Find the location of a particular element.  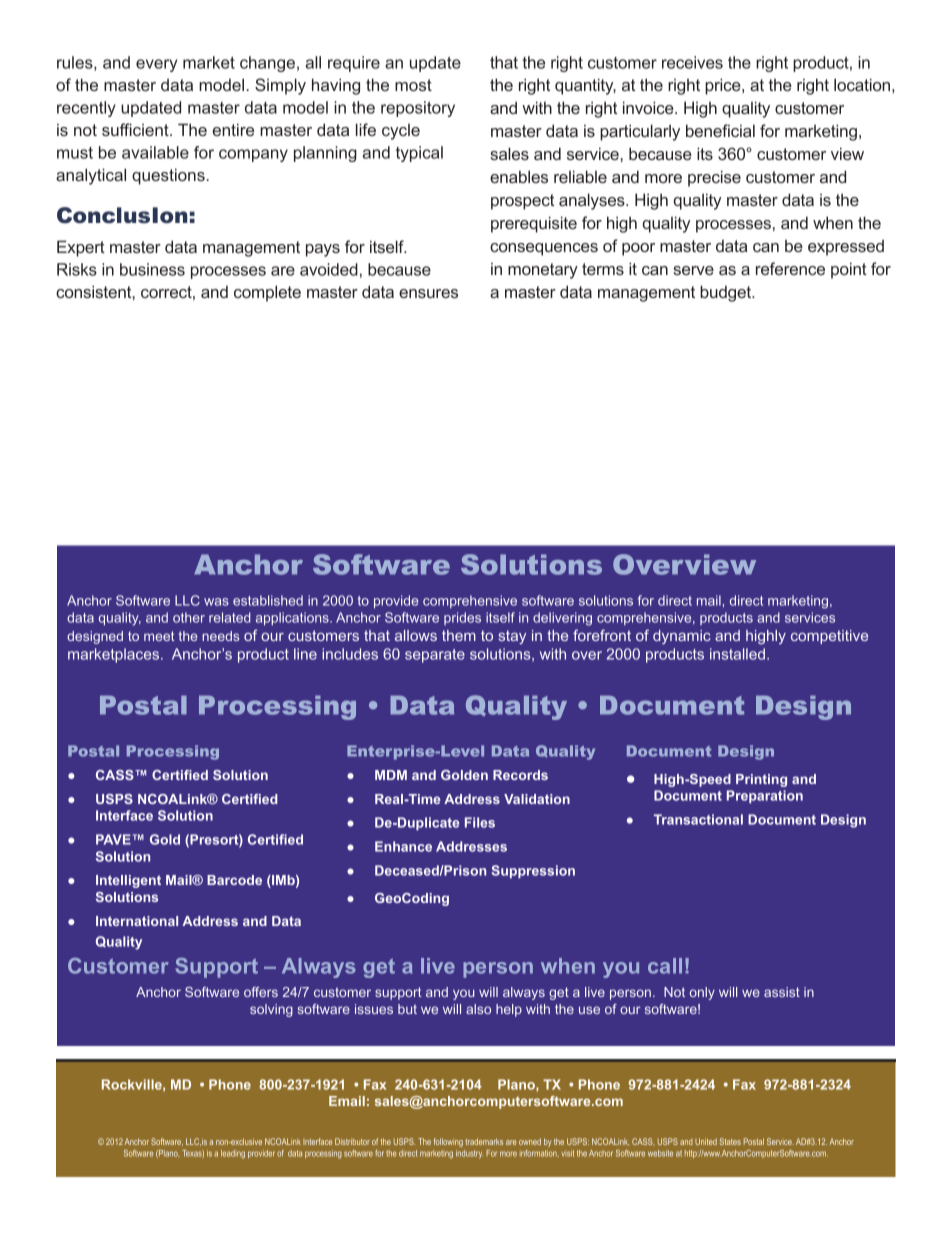

Files is located at coordinates (480, 822).
